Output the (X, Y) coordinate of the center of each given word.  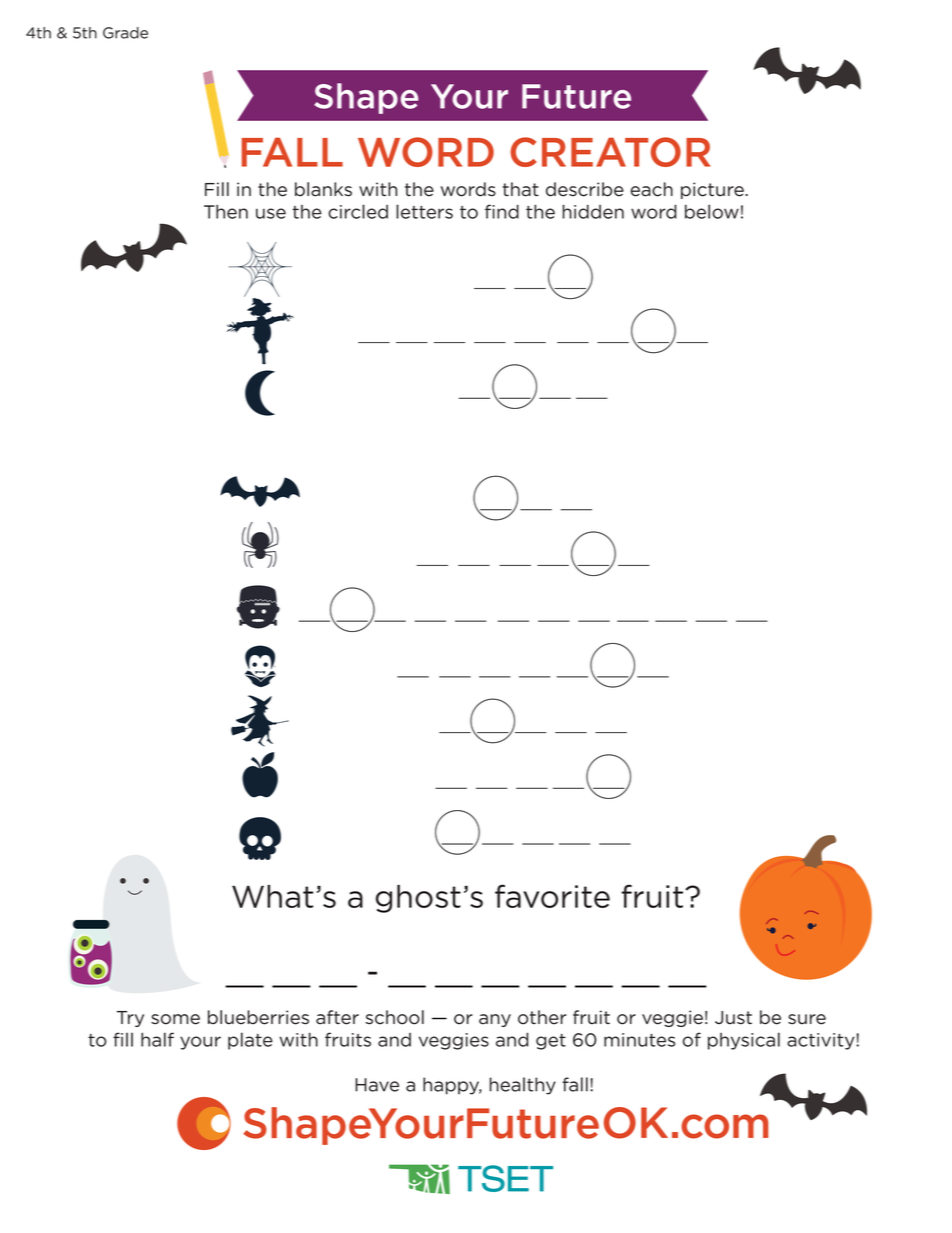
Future (576, 96)
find (502, 211)
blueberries (258, 1017)
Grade (125, 33)
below (712, 211)
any (495, 1020)
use (271, 213)
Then (226, 212)
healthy (523, 1086)
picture (713, 190)
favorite (552, 896)
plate (250, 1041)
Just (733, 1018)
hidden (593, 211)
